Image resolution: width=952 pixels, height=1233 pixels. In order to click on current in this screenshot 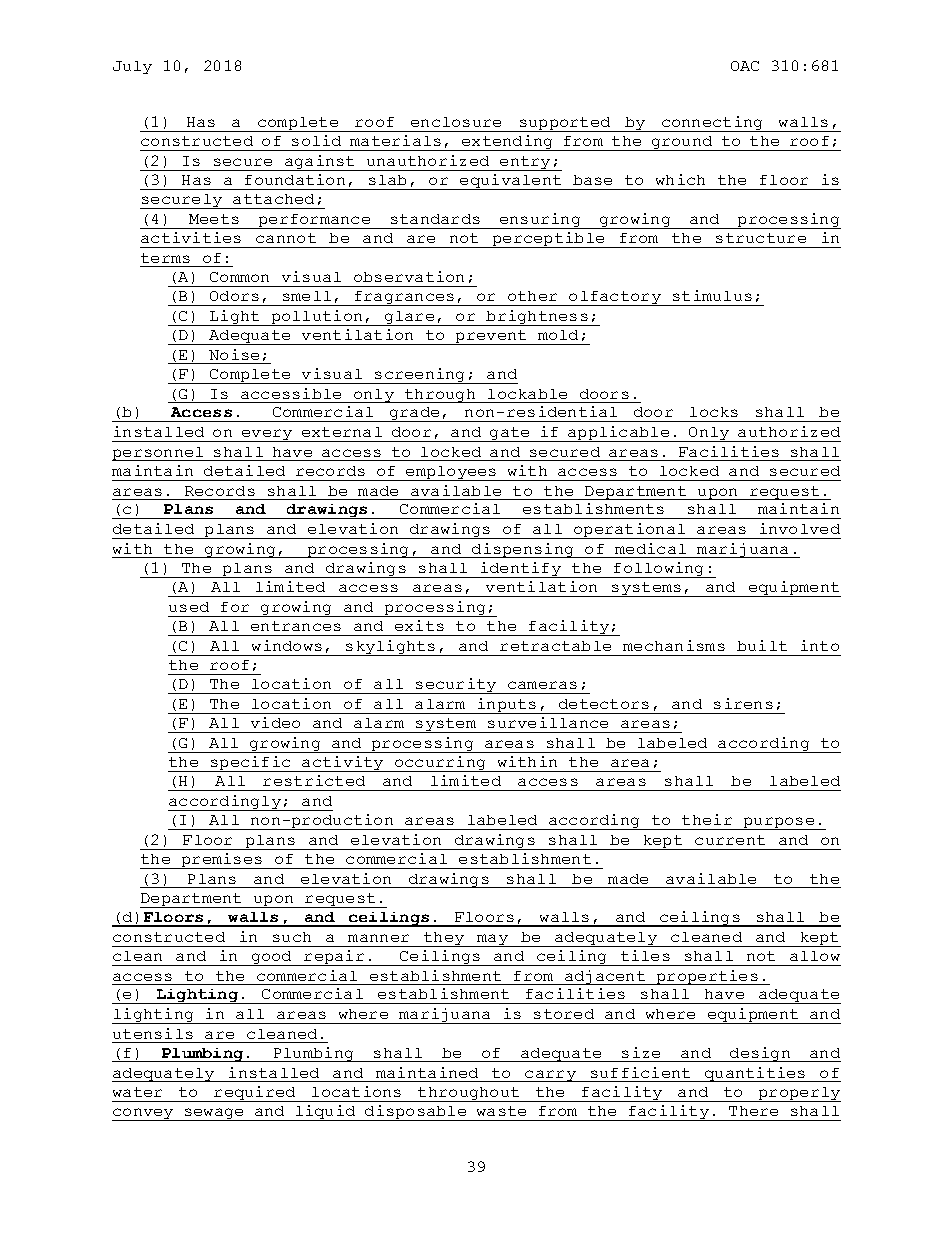, I will do `click(730, 840)`.
